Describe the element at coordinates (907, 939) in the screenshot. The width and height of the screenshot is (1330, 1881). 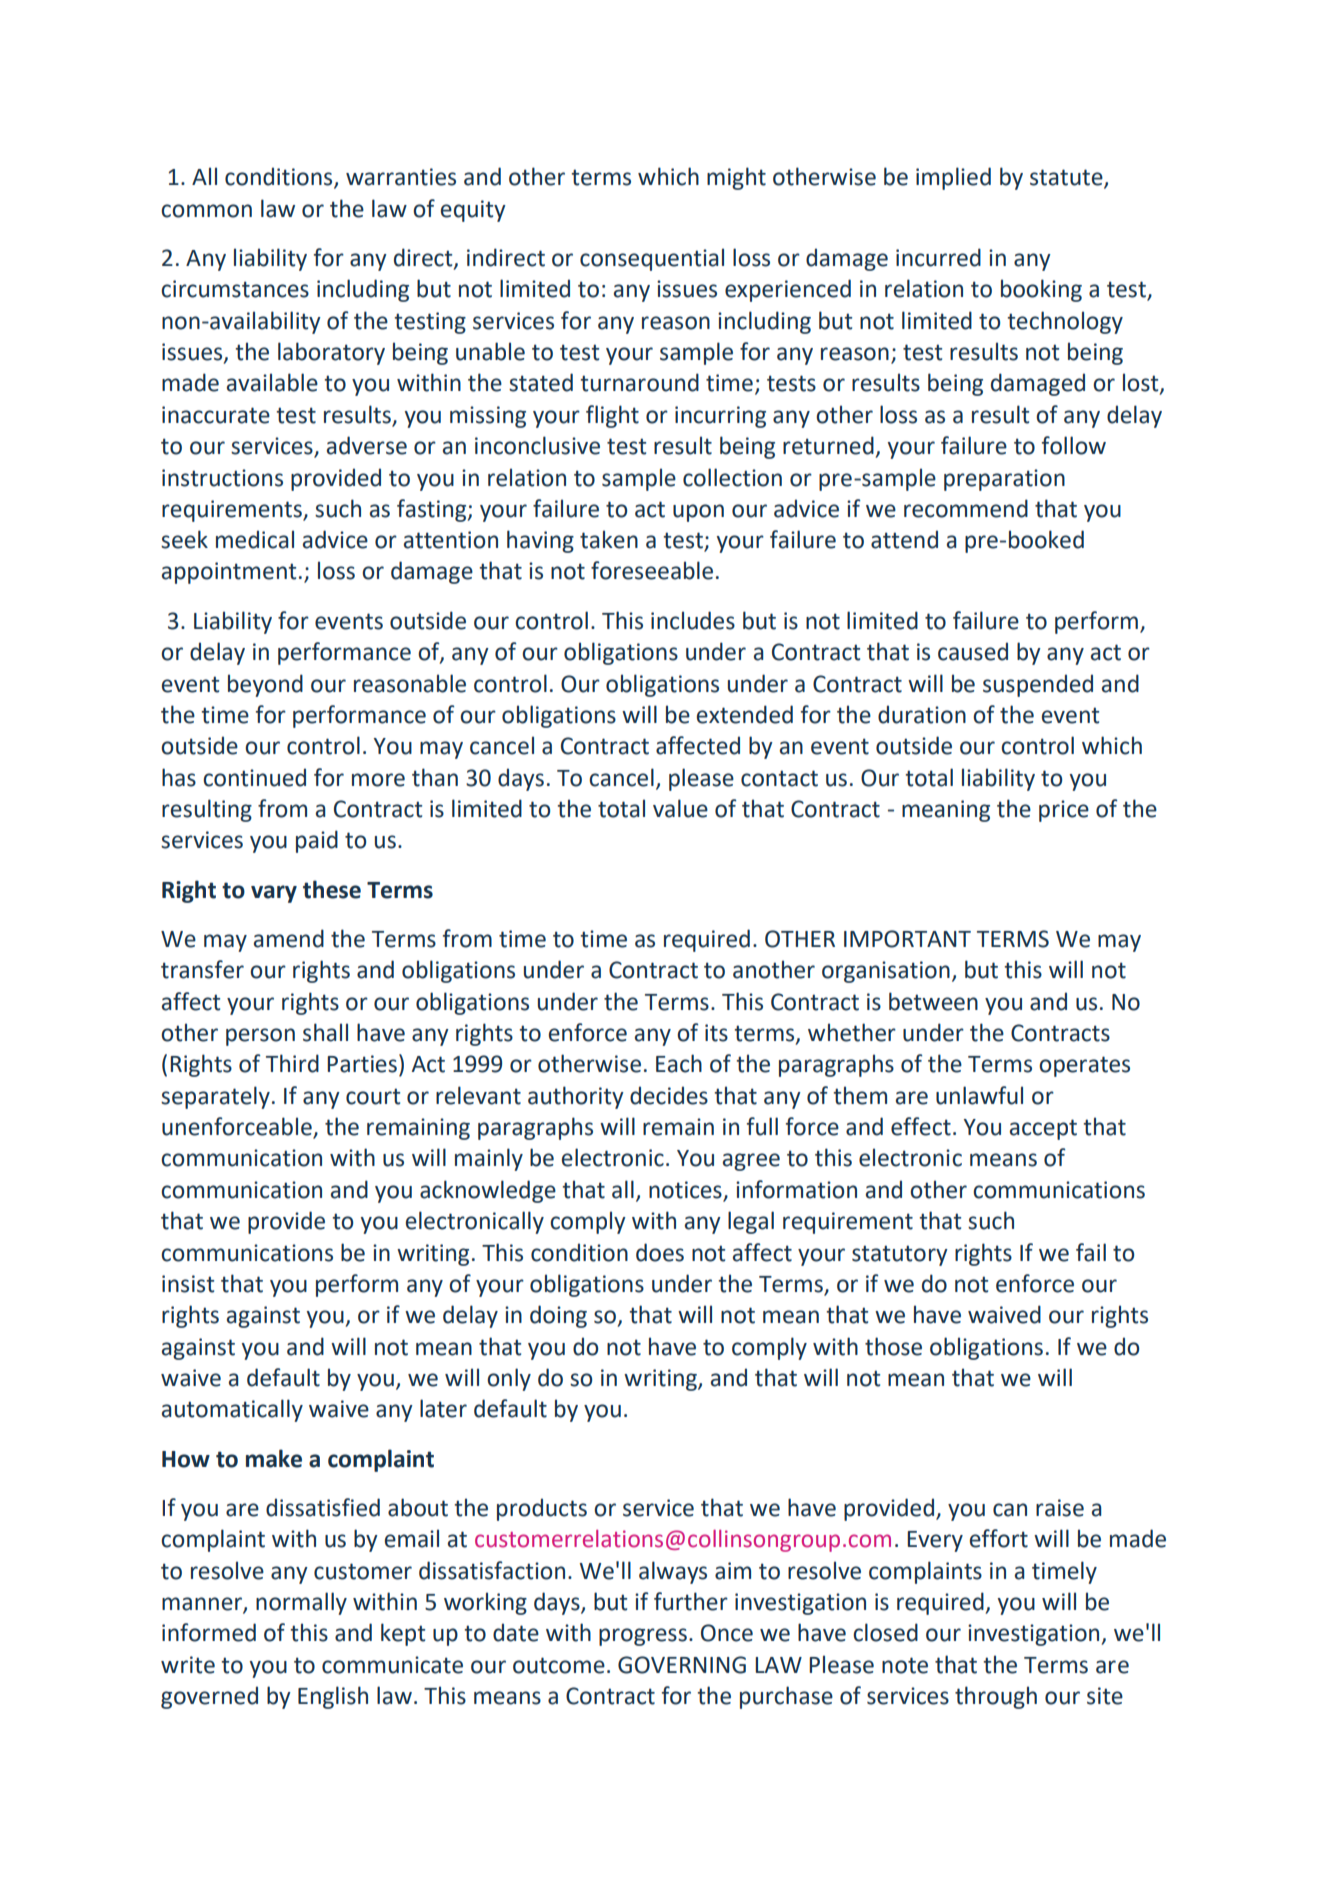
I see `IMPORTANT` at that location.
